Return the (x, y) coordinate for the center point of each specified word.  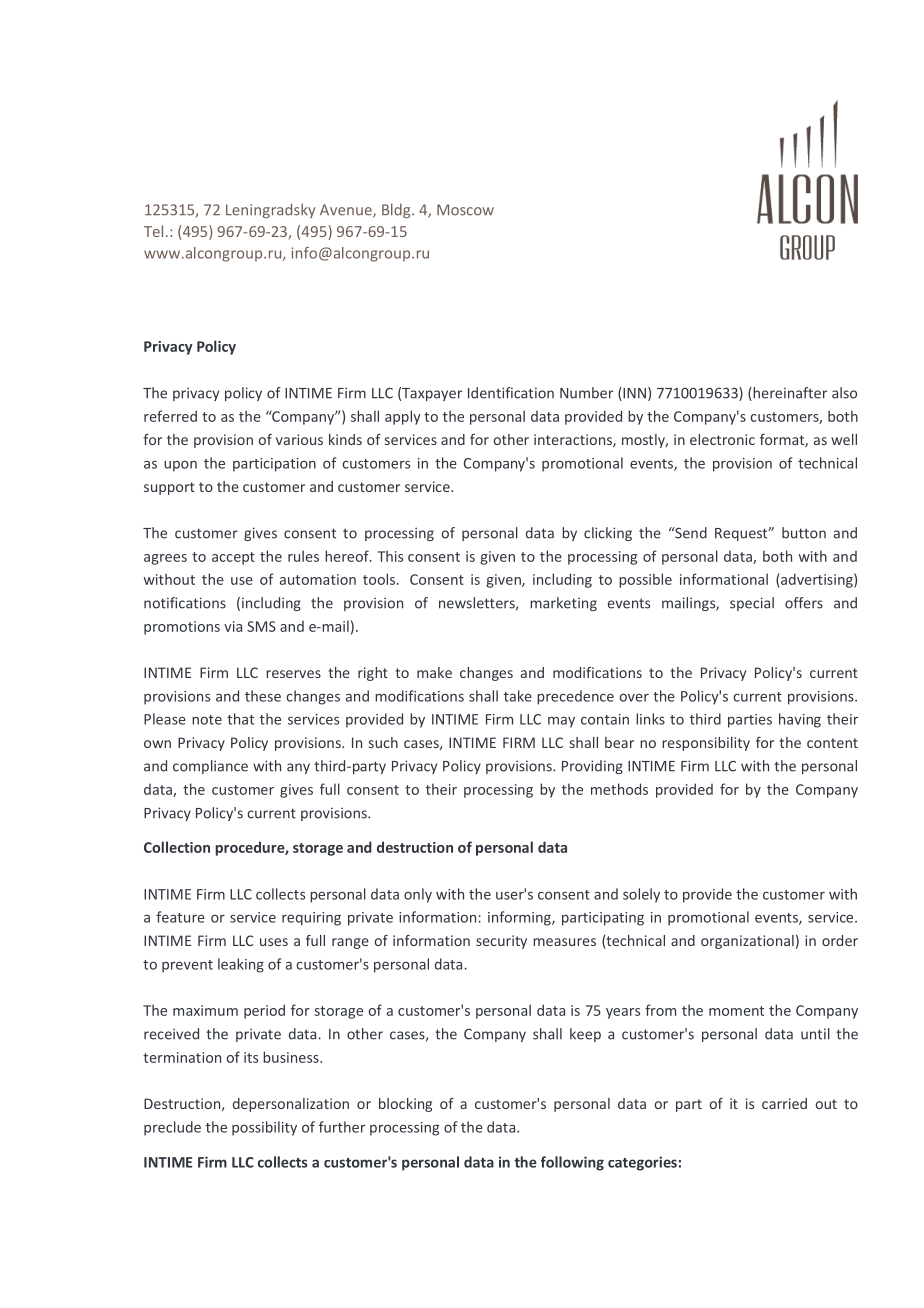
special (752, 604)
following (572, 1163)
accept (233, 558)
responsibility (706, 744)
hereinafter (789, 394)
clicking (608, 534)
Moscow (465, 210)
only (418, 895)
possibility (264, 1128)
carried (784, 1103)
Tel (153, 231)
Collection (177, 847)
